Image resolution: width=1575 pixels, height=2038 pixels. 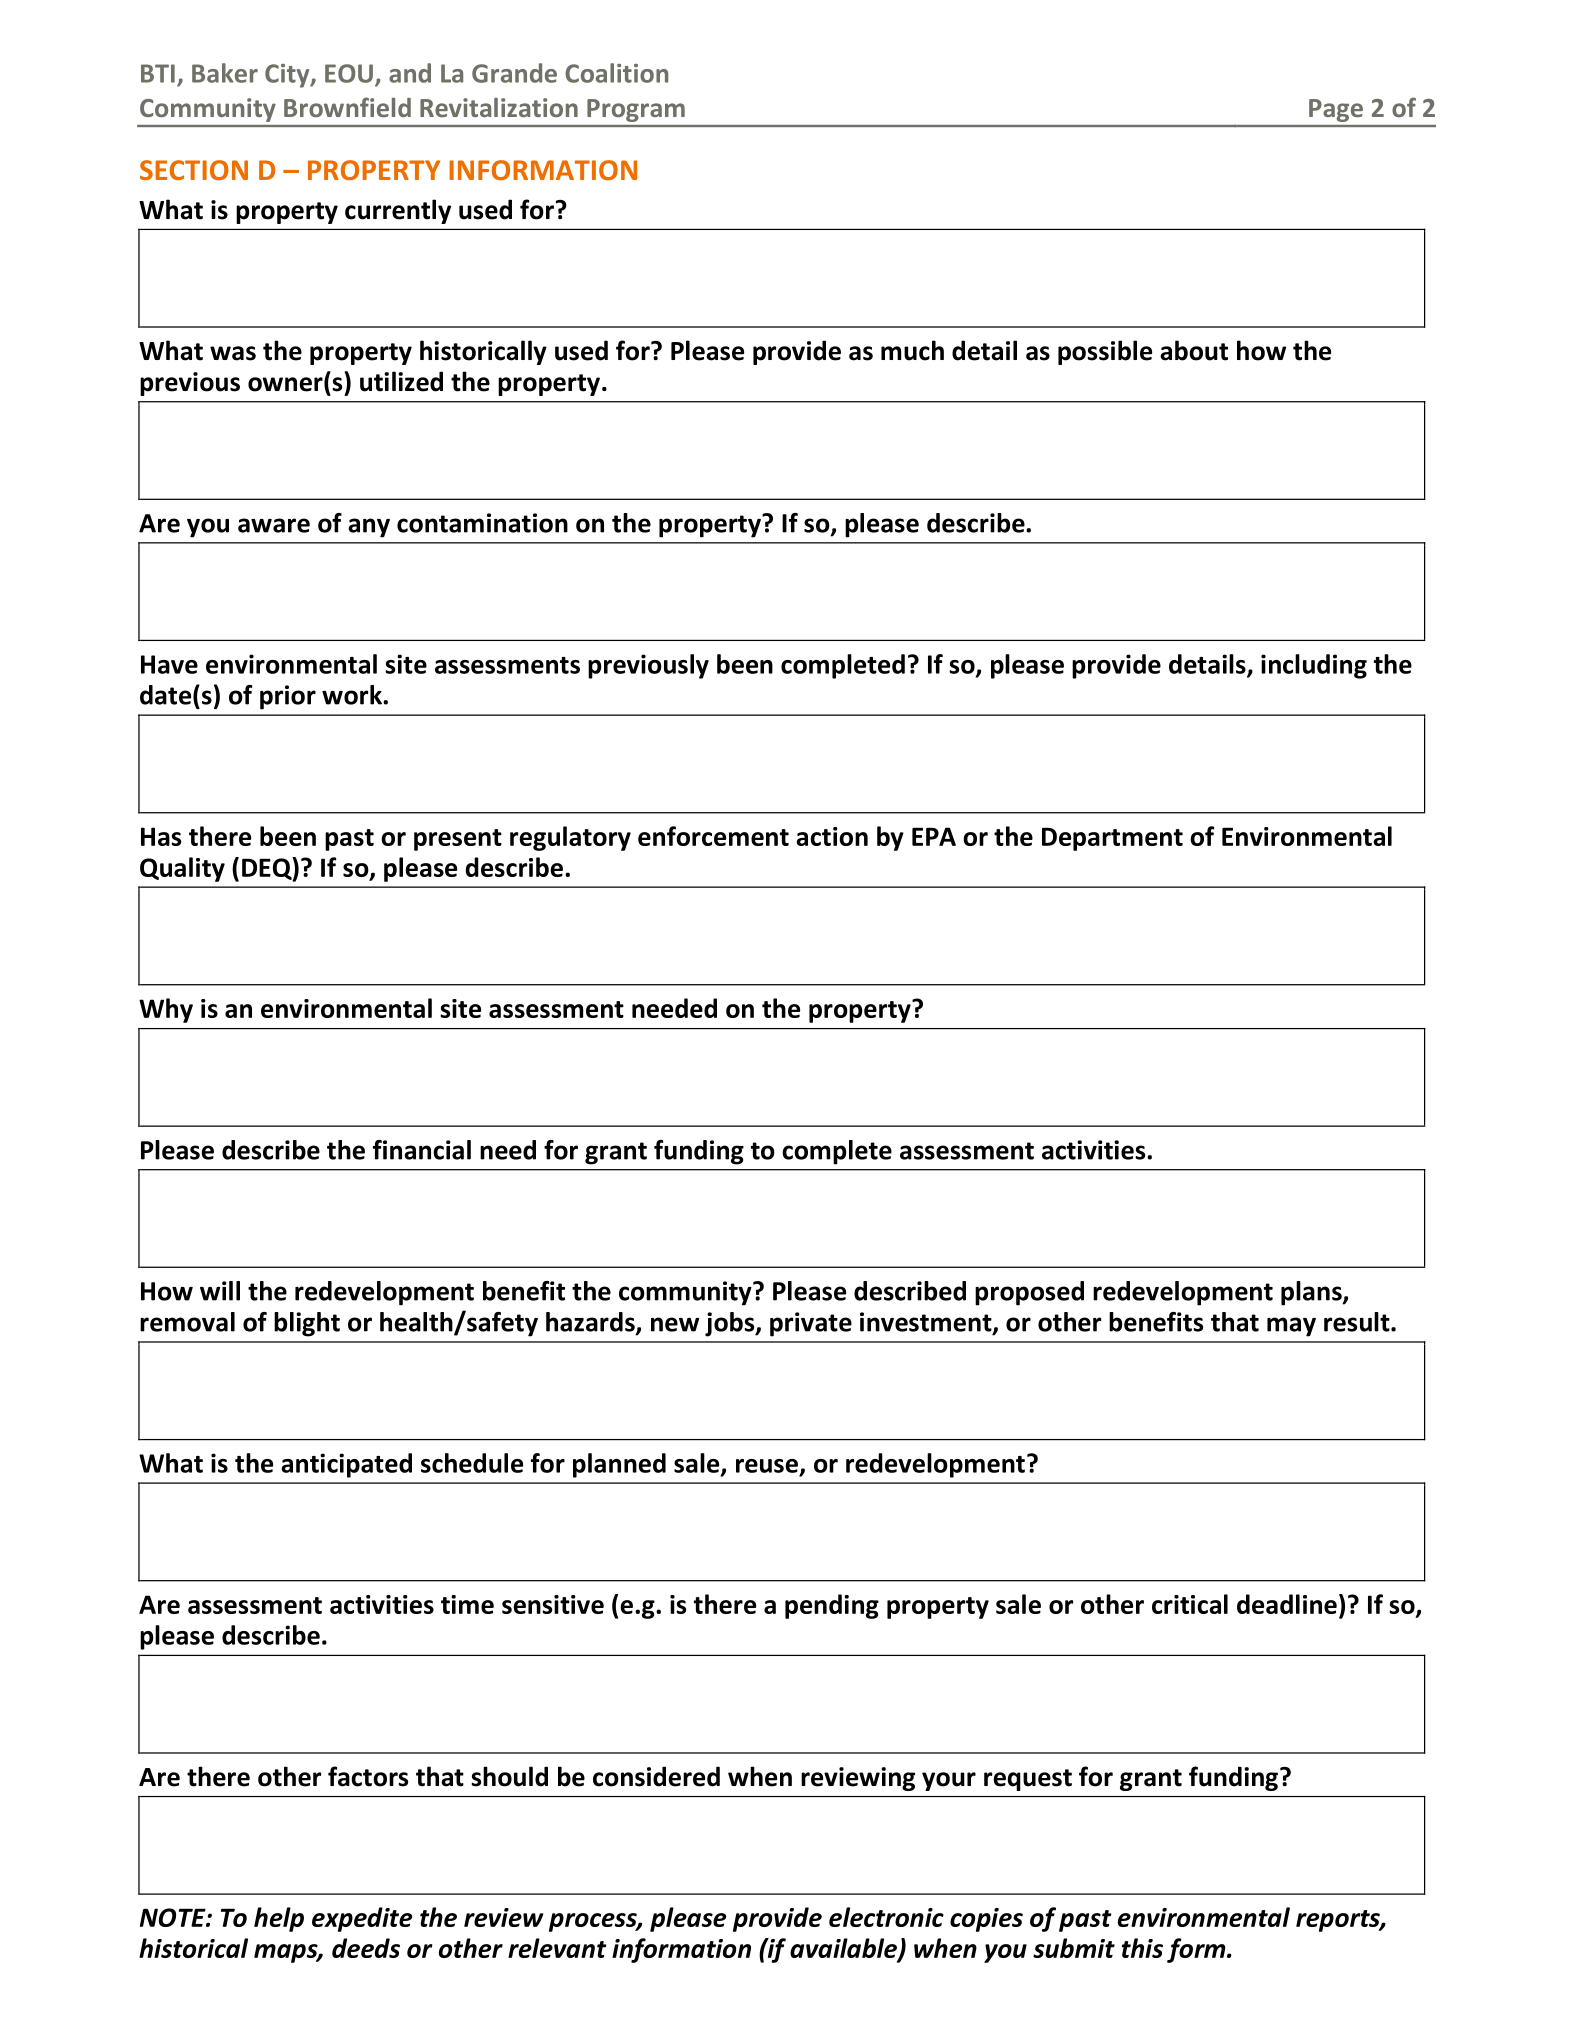 What do you see at coordinates (1194, 350) in the document?
I see `about` at bounding box center [1194, 350].
